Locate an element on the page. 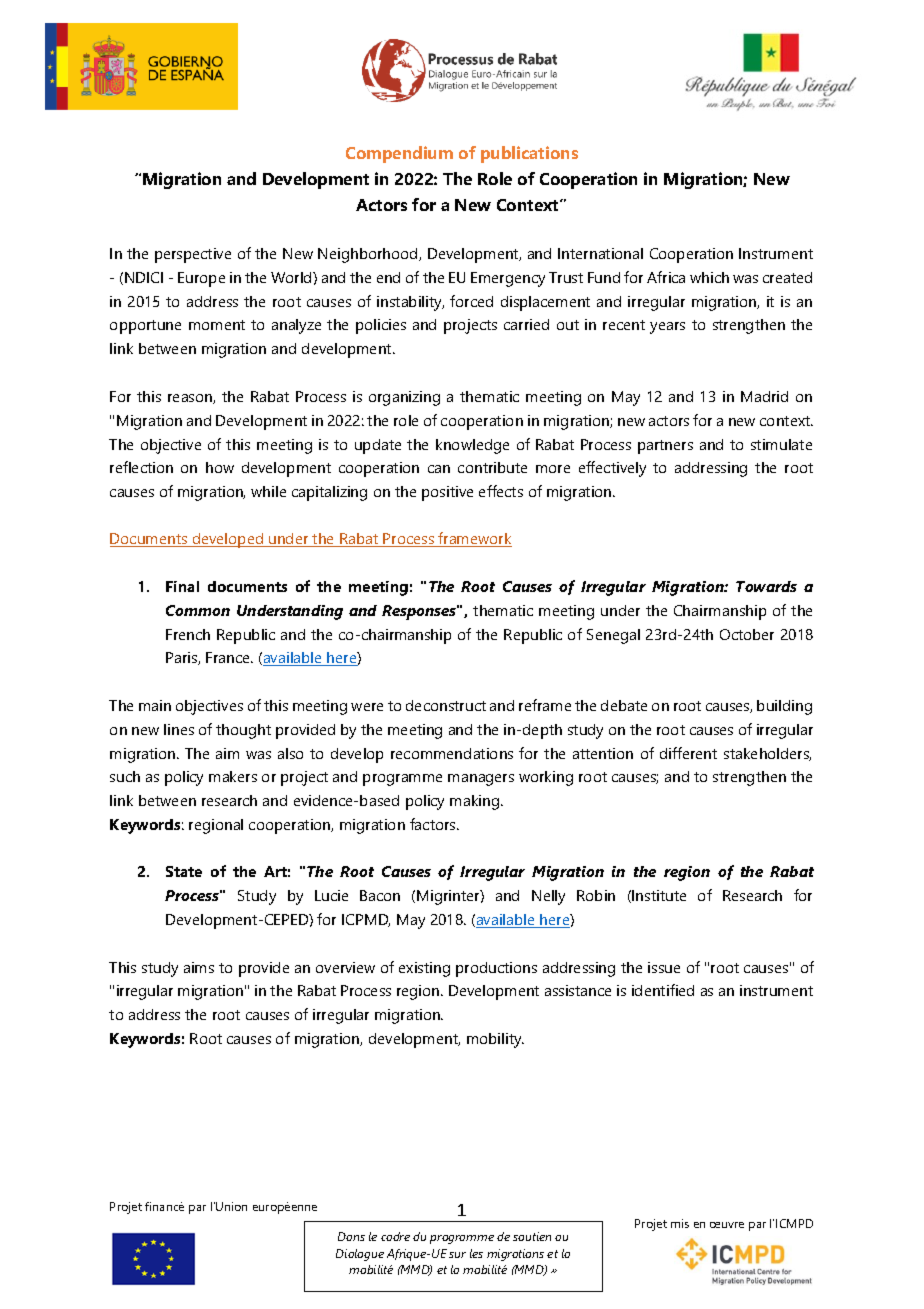 The width and height of the page is (924, 1309). deconstruct is located at coordinates (446, 705).
